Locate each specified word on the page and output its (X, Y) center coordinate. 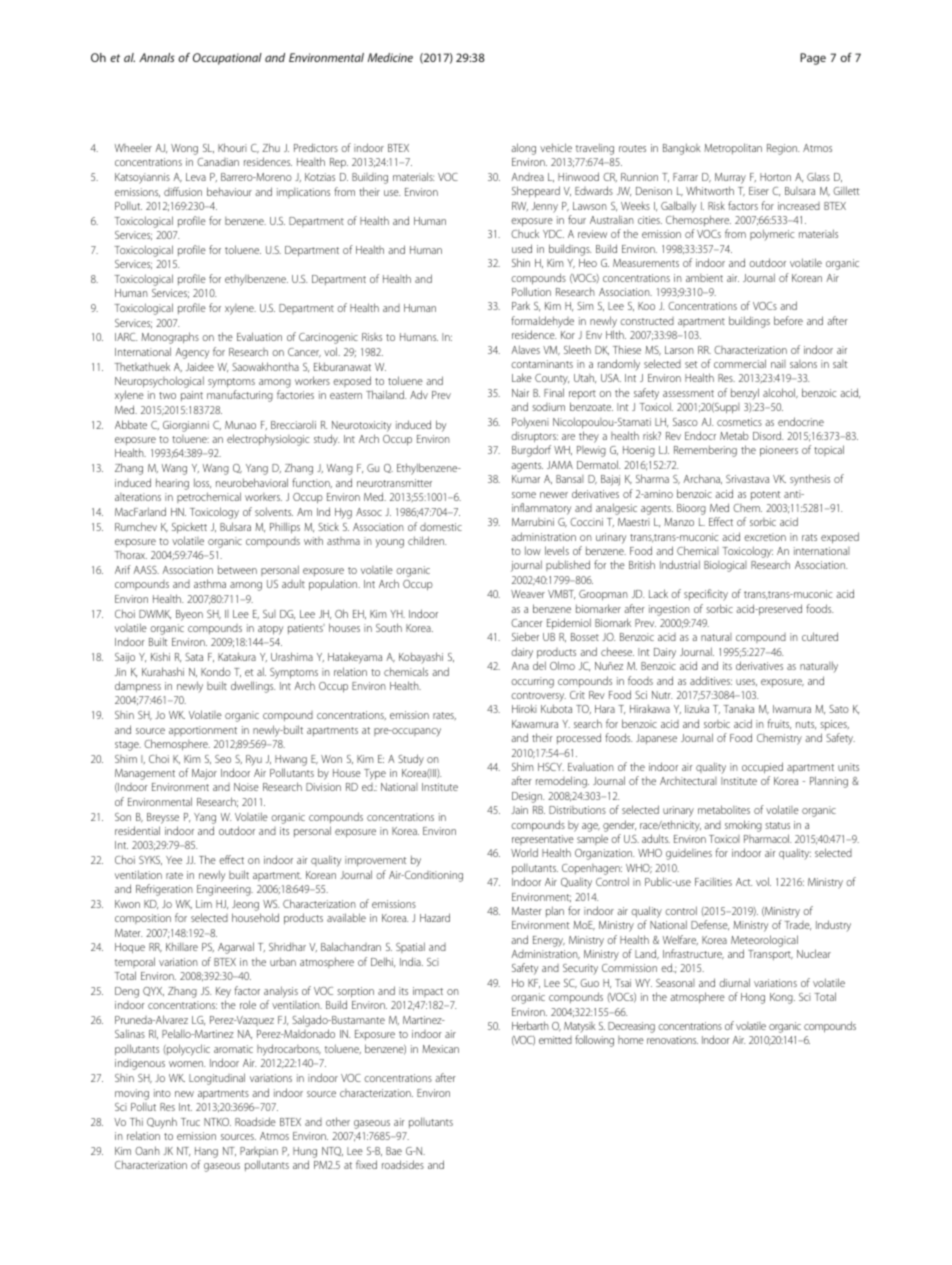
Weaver (528, 594)
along (523, 149)
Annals (157, 57)
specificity (706, 595)
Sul (269, 614)
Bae (394, 1151)
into (162, 1093)
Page (813, 59)
